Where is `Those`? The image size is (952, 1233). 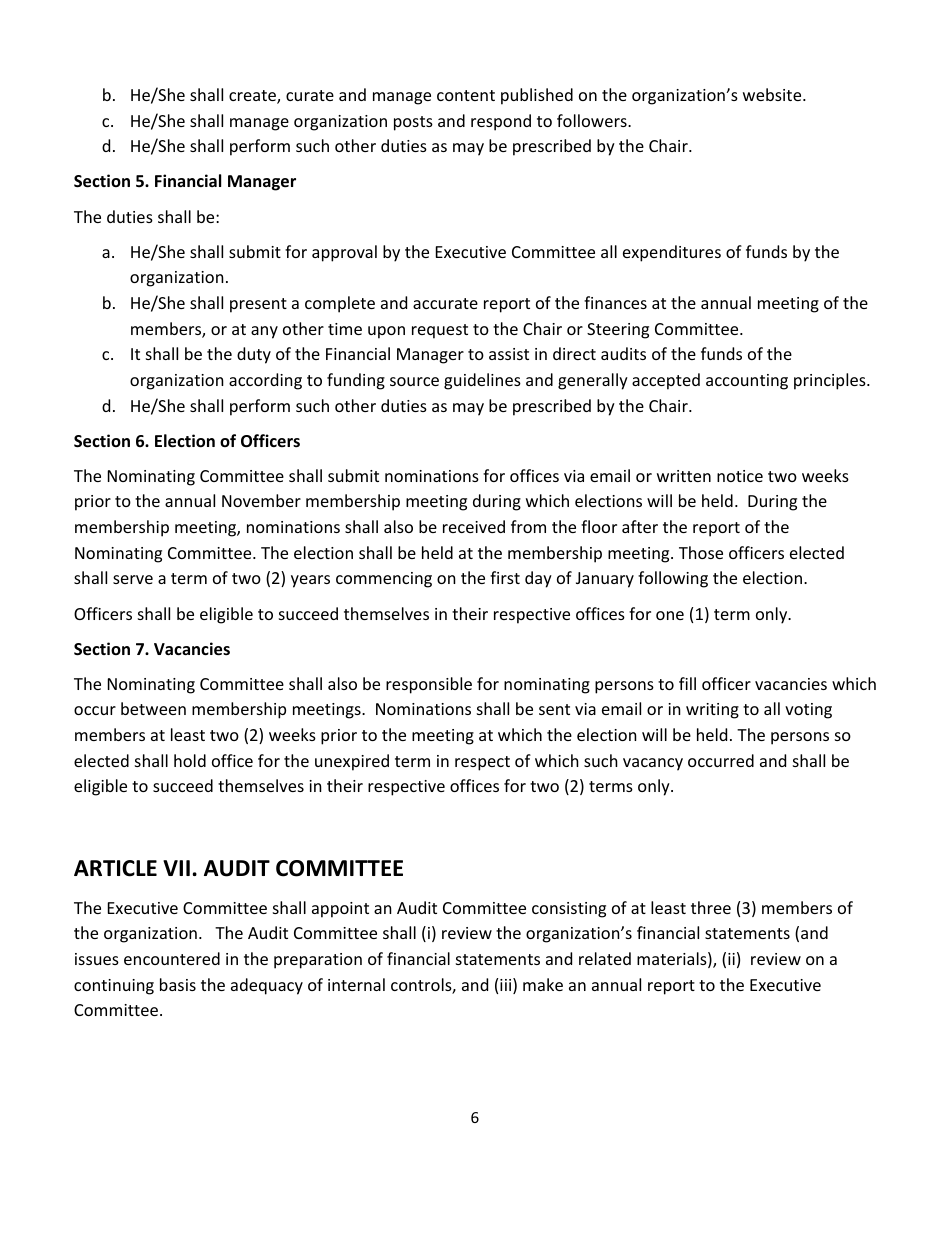
Those is located at coordinates (701, 552).
